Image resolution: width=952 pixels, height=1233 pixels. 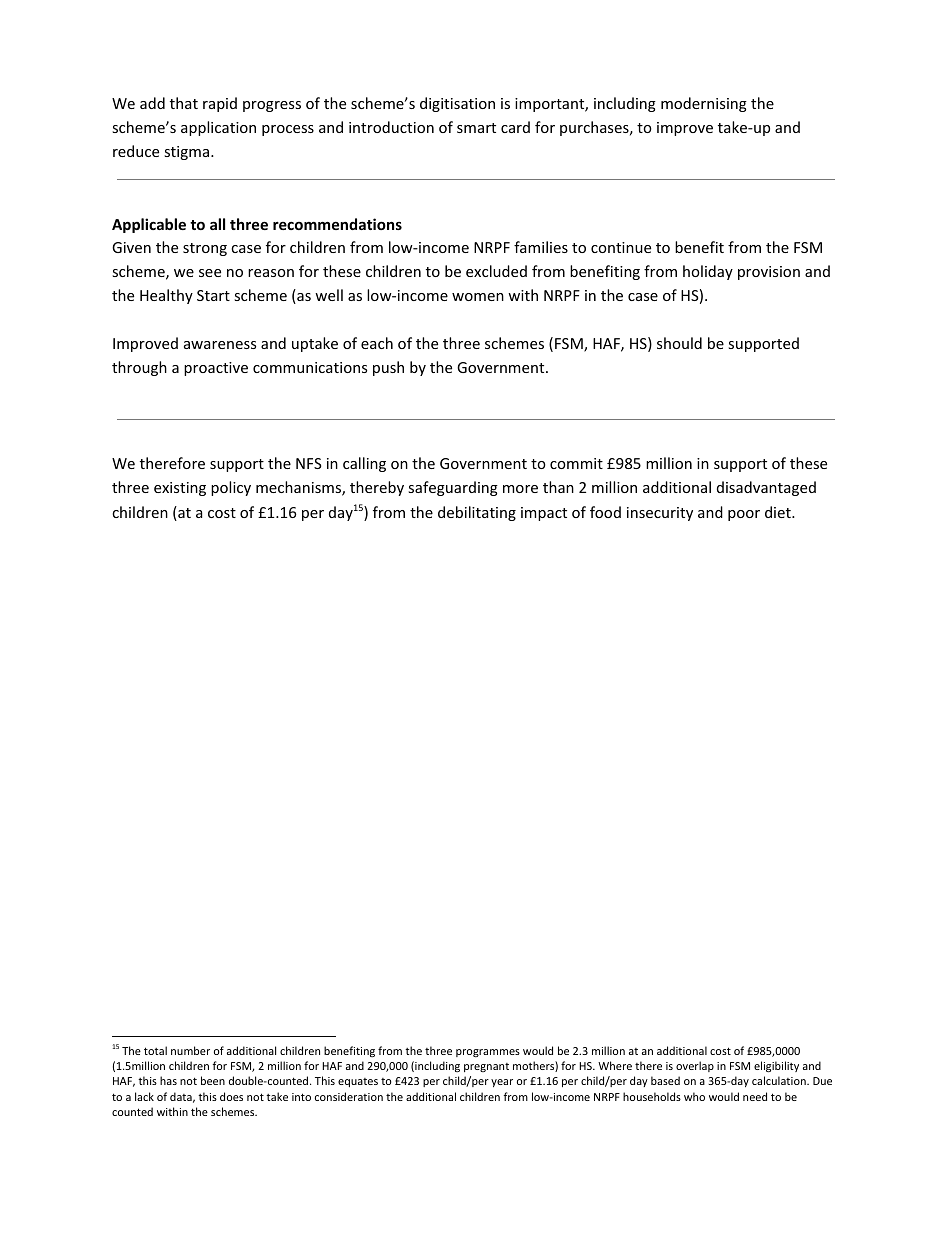 I want to click on policy, so click(x=231, y=488).
